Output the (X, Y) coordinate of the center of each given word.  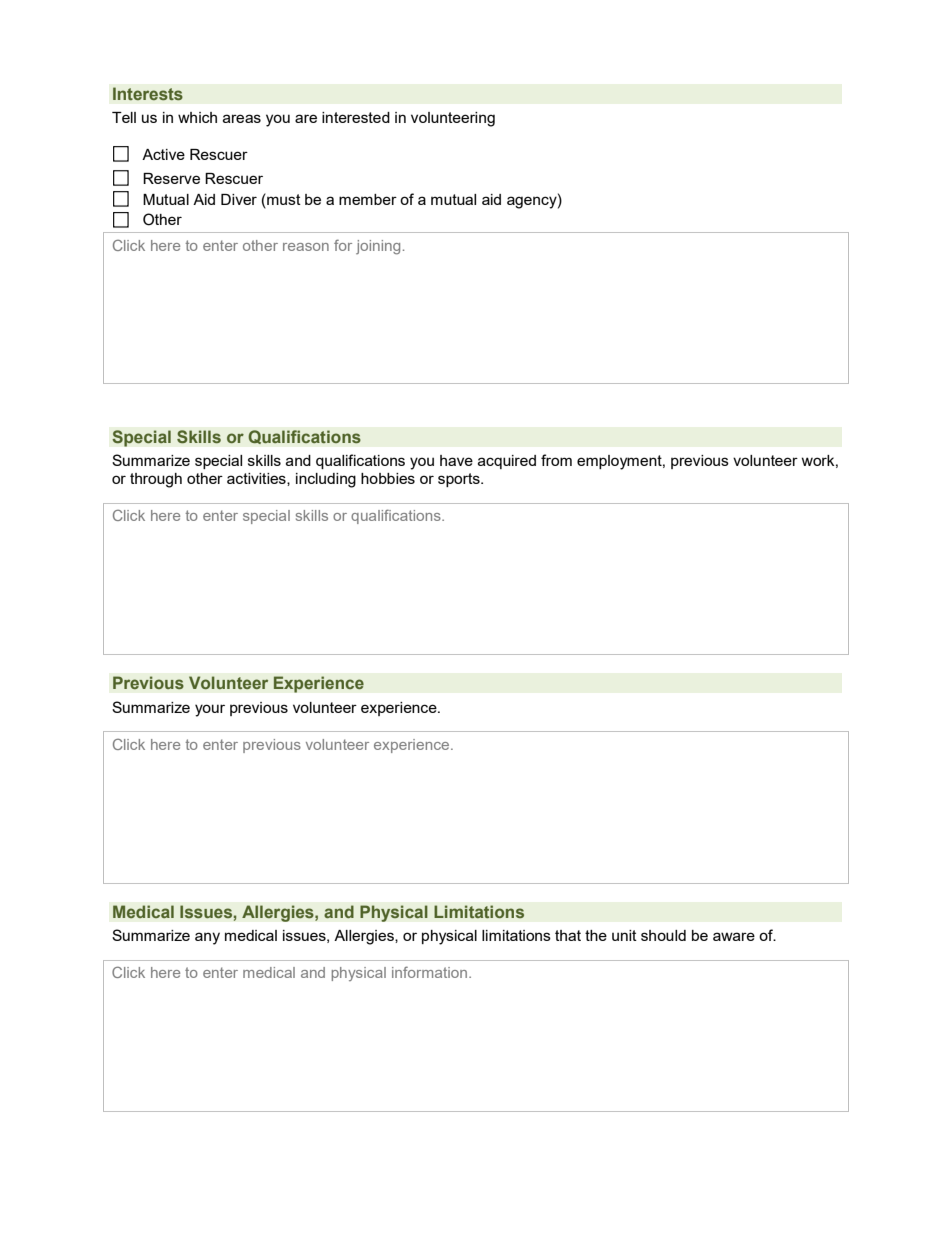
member (368, 199)
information (429, 972)
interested (356, 117)
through (156, 480)
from (556, 460)
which (197, 117)
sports (460, 480)
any (207, 938)
